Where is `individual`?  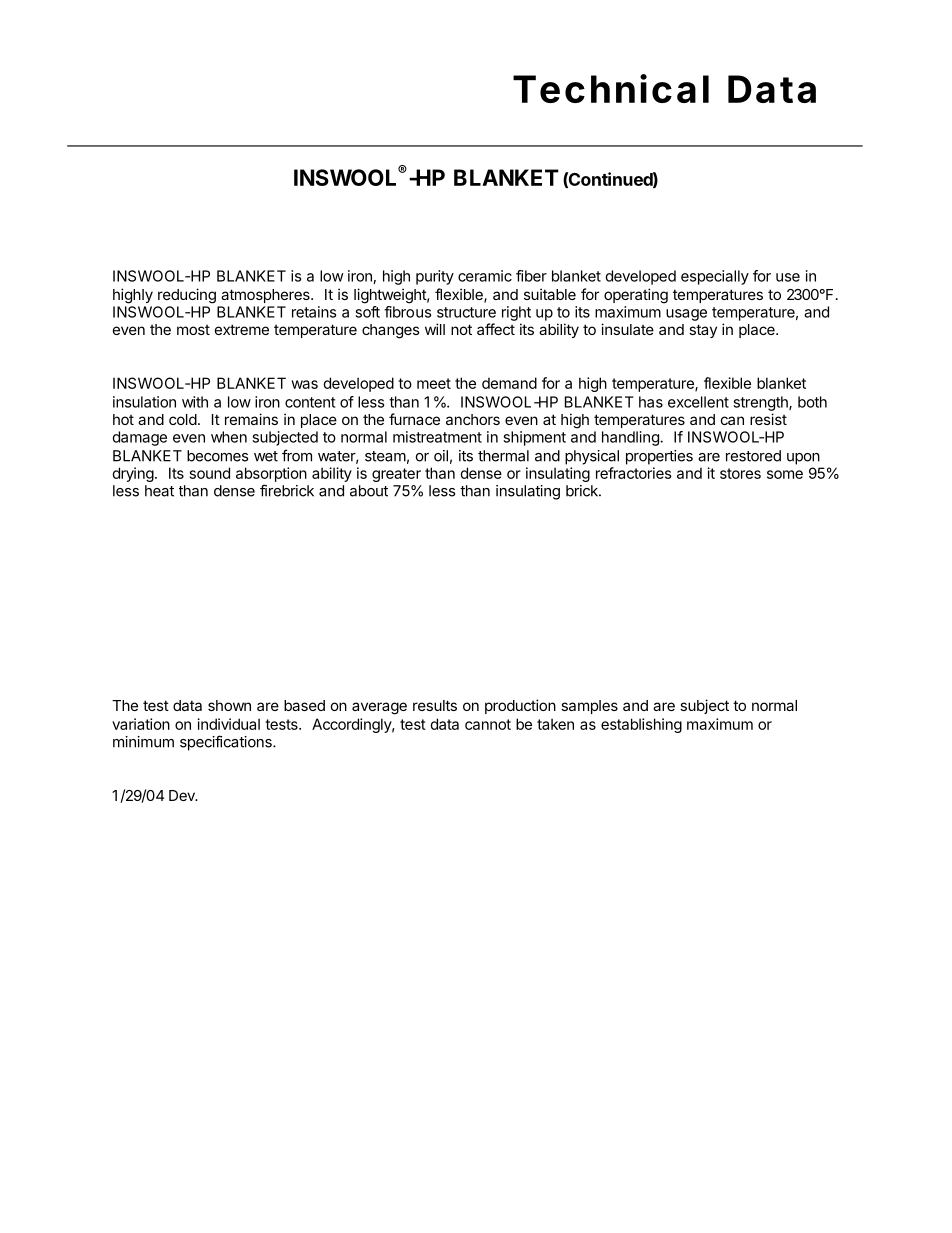 individual is located at coordinates (229, 724).
